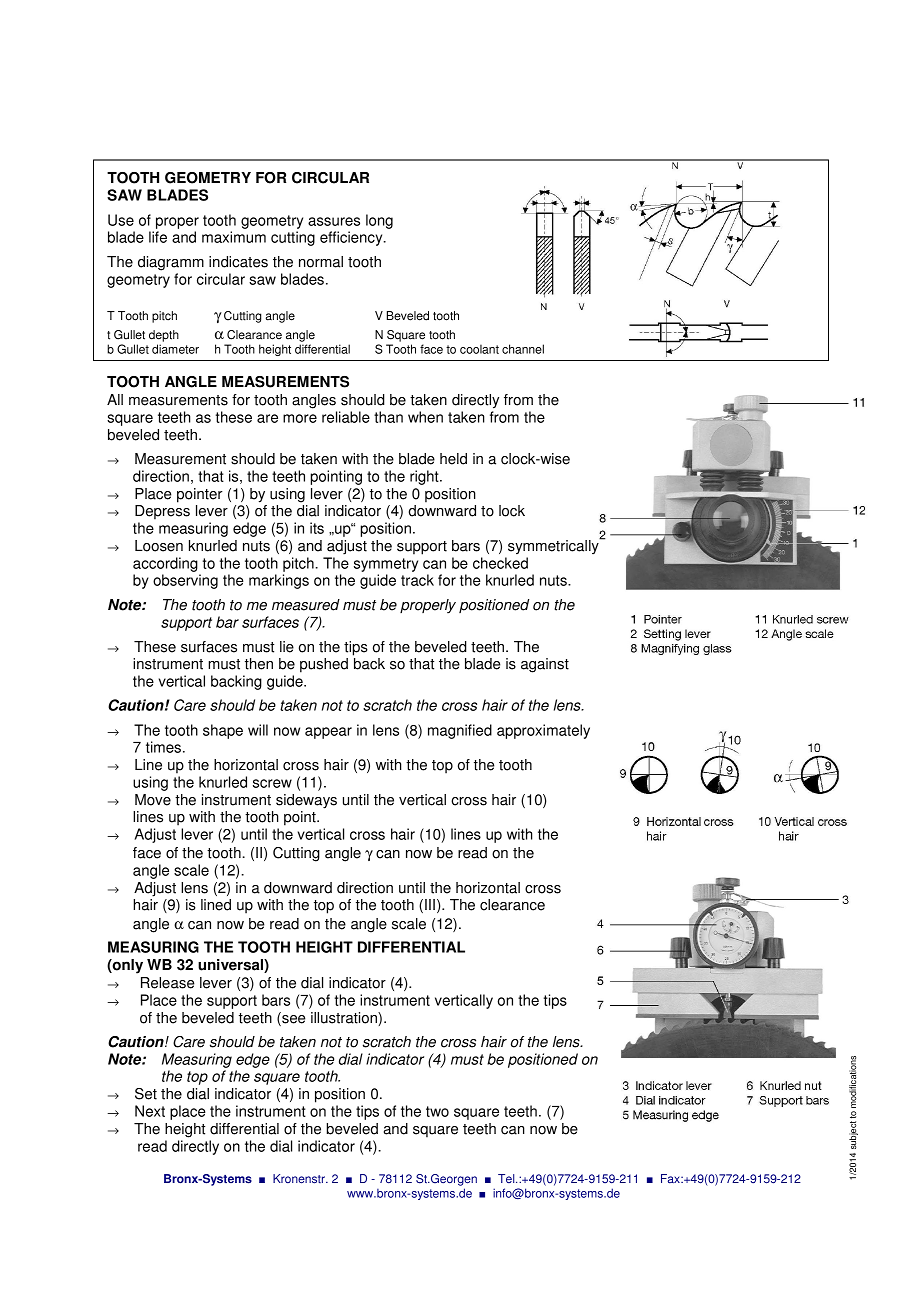 The width and height of the page is (924, 1308). I want to click on two, so click(437, 1111).
